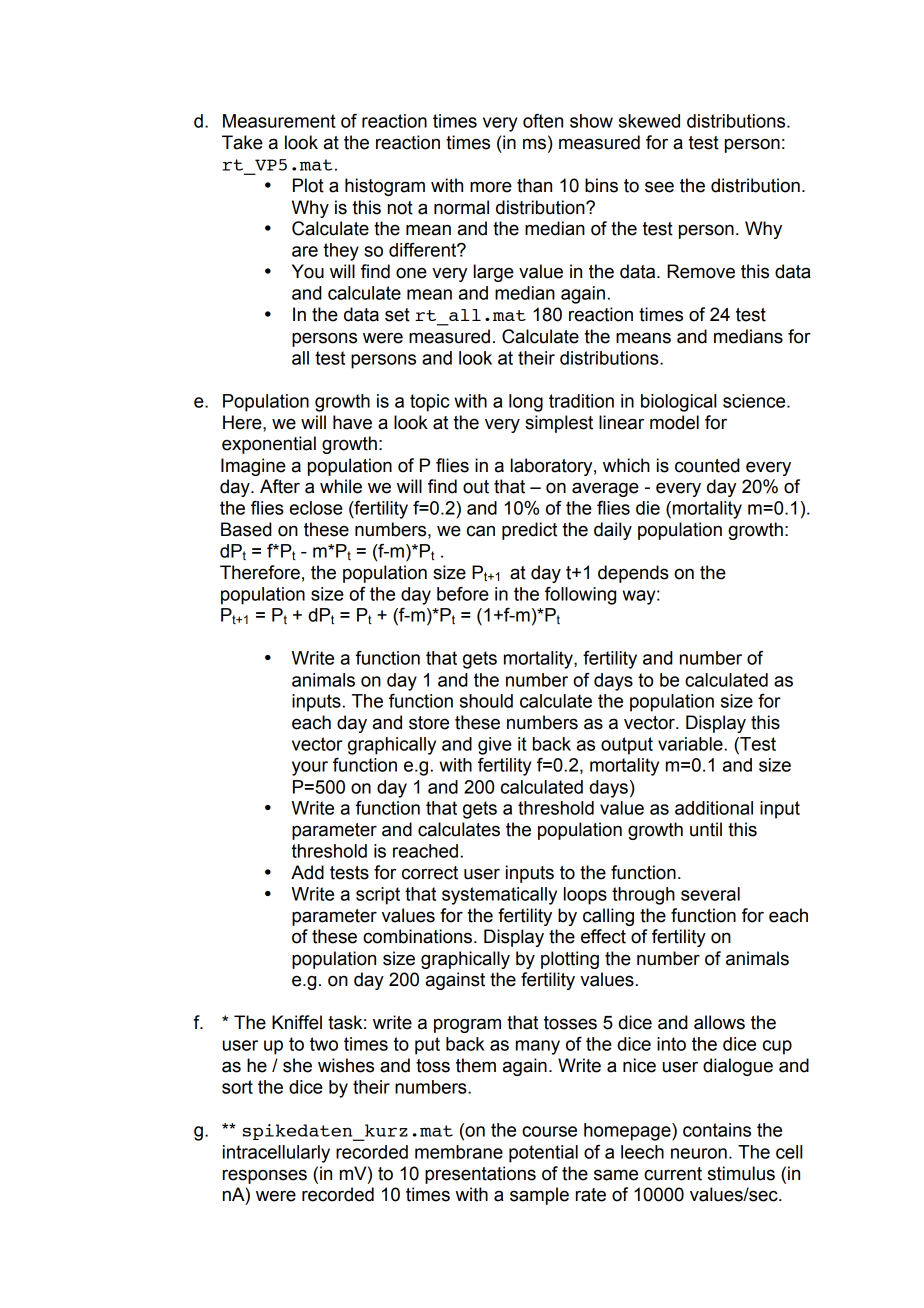 This screenshot has width=924, height=1308. I want to click on presentations, so click(480, 1175).
